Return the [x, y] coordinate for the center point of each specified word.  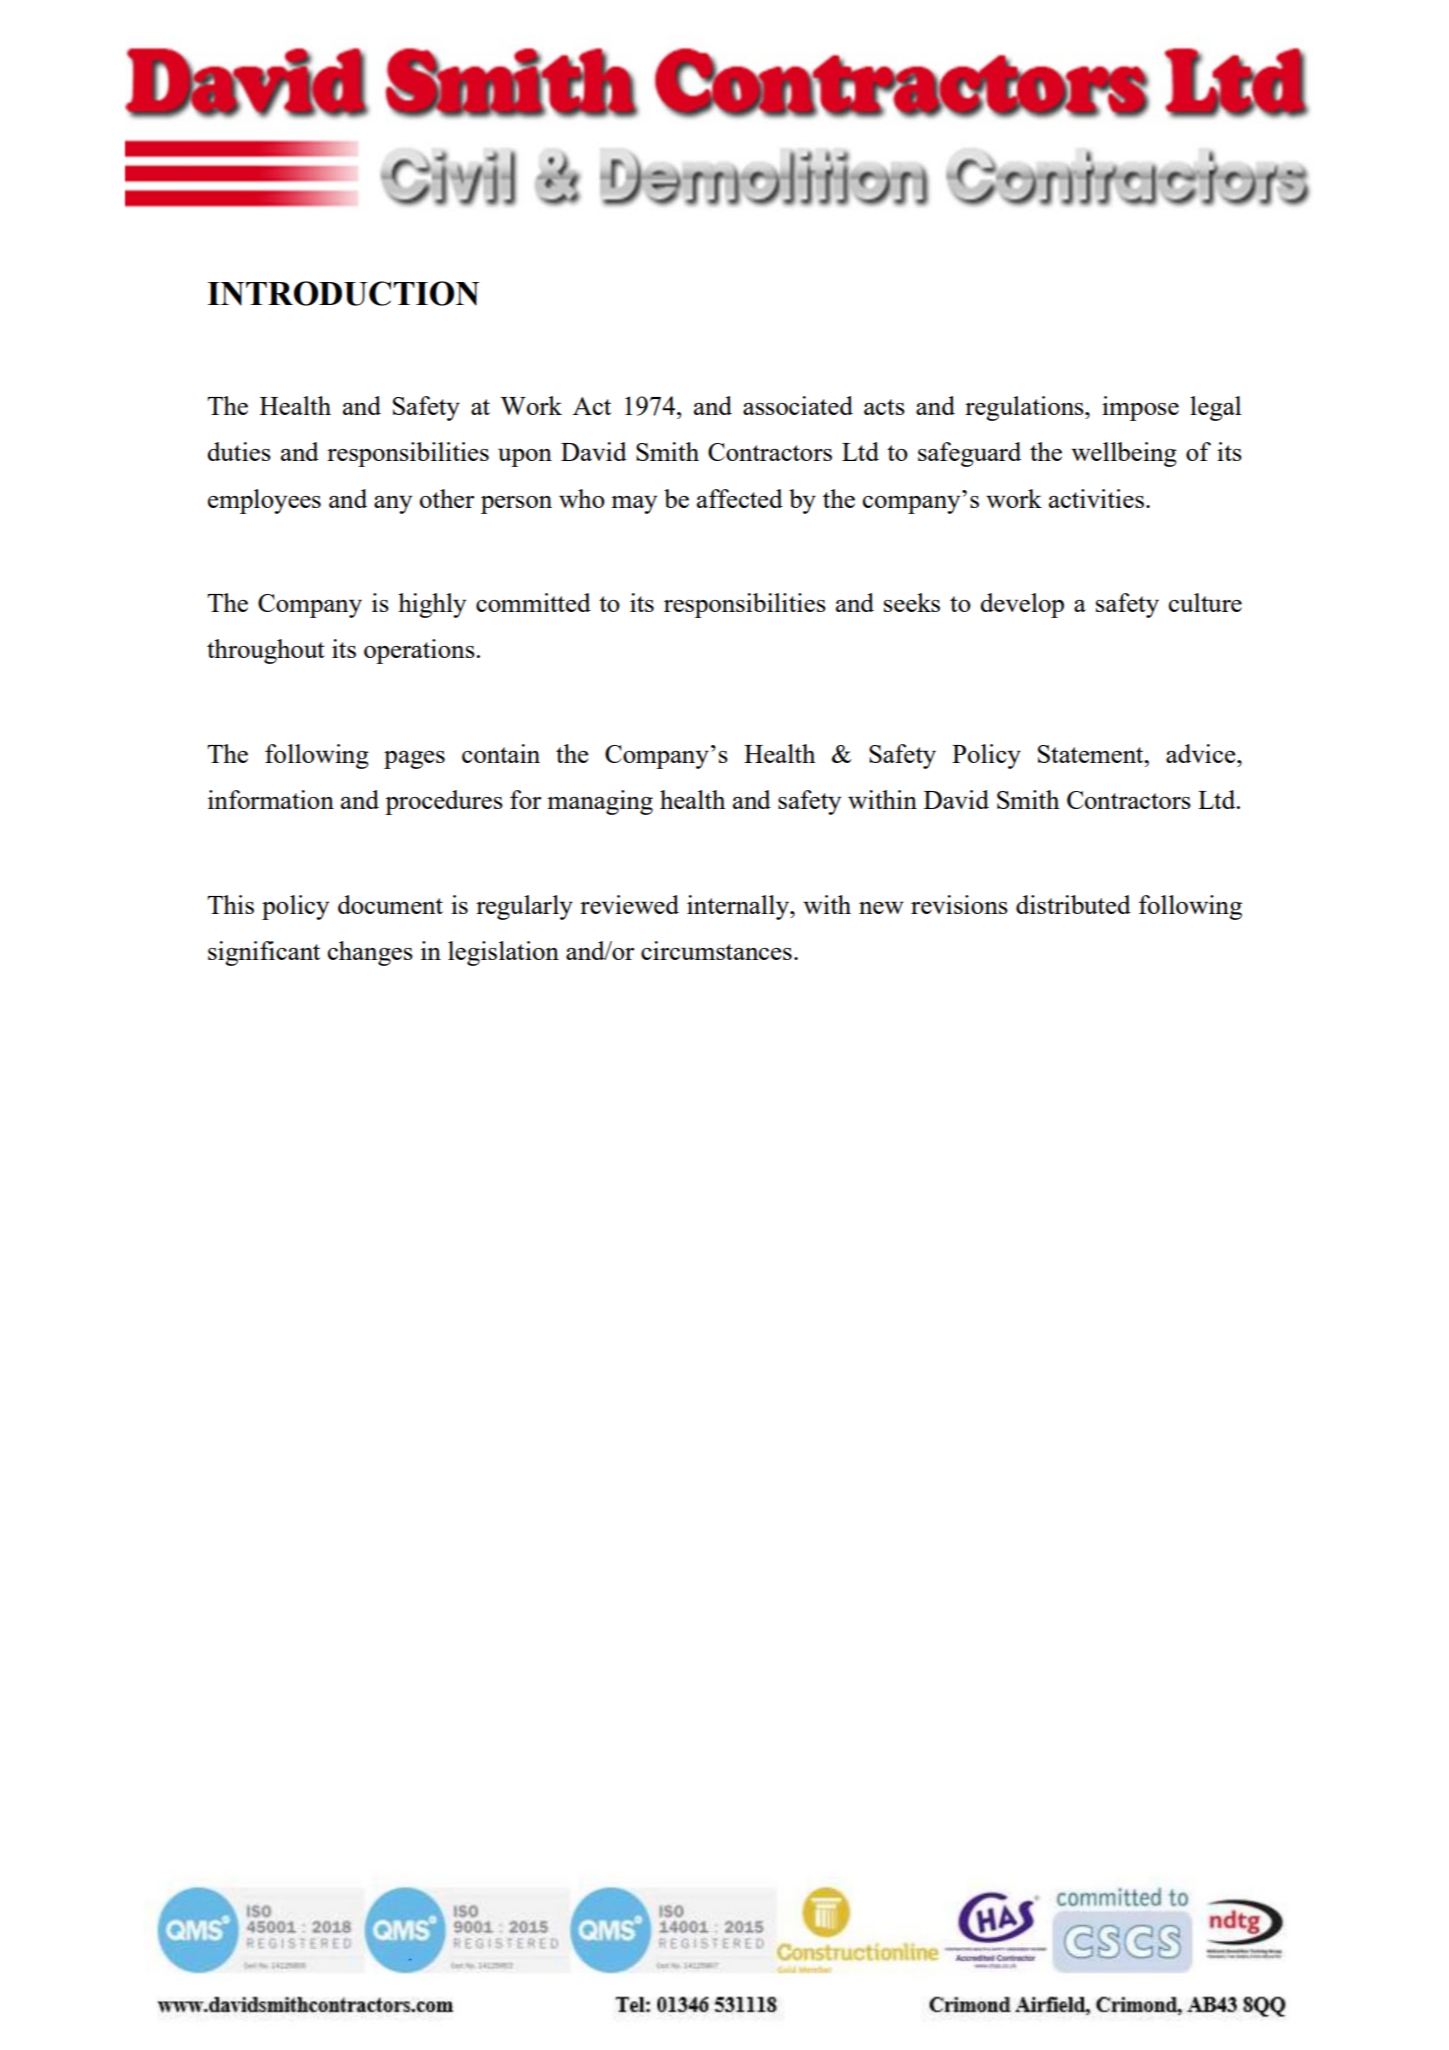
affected [740, 498]
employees [264, 501]
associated [798, 405]
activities [1096, 498]
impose [1140, 408]
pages [414, 760]
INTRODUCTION [343, 293]
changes [370, 953]
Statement [1092, 754]
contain [501, 753]
